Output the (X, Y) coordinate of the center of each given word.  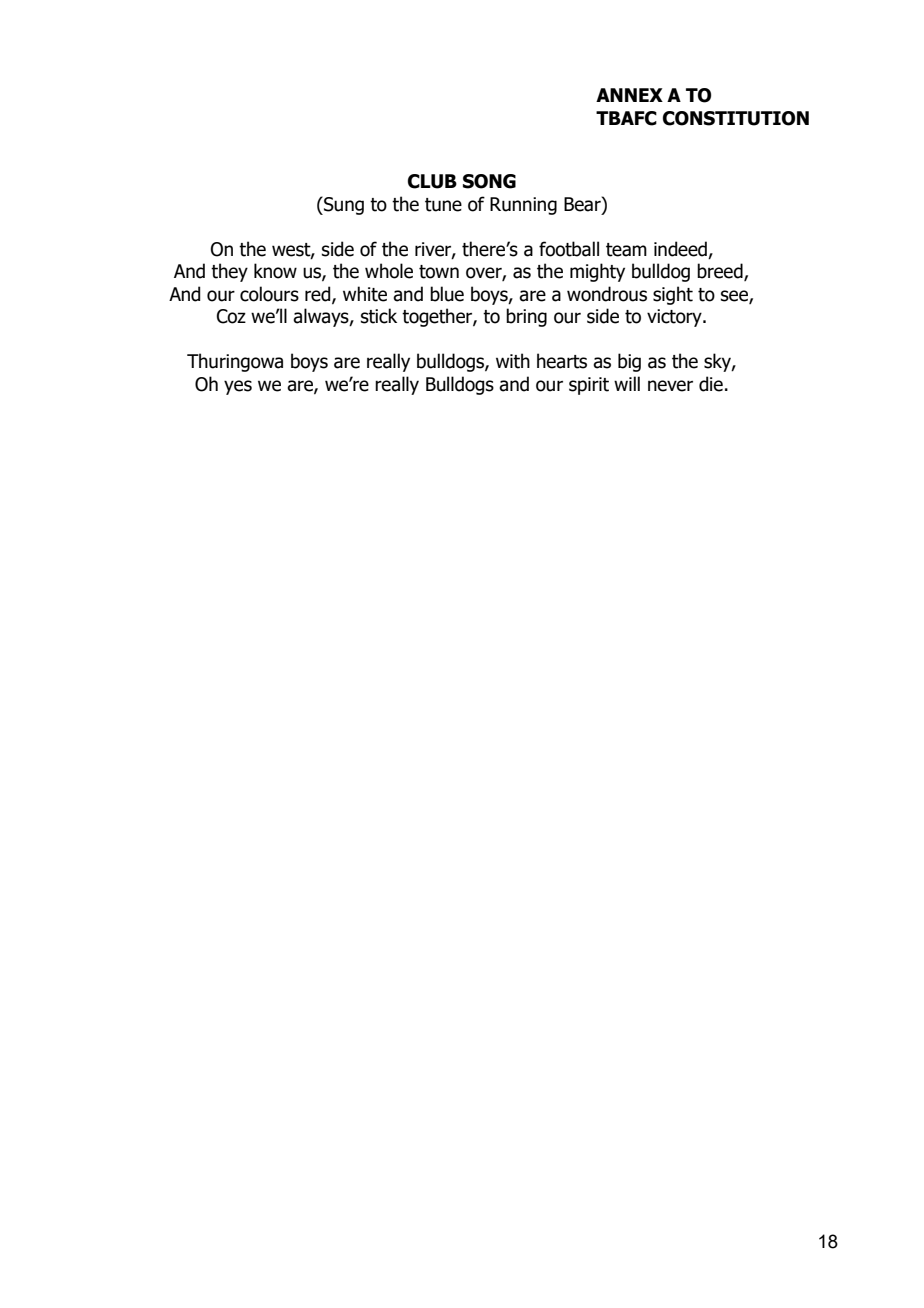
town (439, 272)
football (569, 249)
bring (526, 317)
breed (721, 272)
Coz (231, 316)
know (275, 271)
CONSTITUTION (736, 118)
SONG (489, 181)
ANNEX (629, 95)
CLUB (432, 181)
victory (675, 318)
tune (443, 205)
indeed (681, 250)
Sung (343, 205)
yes (238, 387)
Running (523, 206)
